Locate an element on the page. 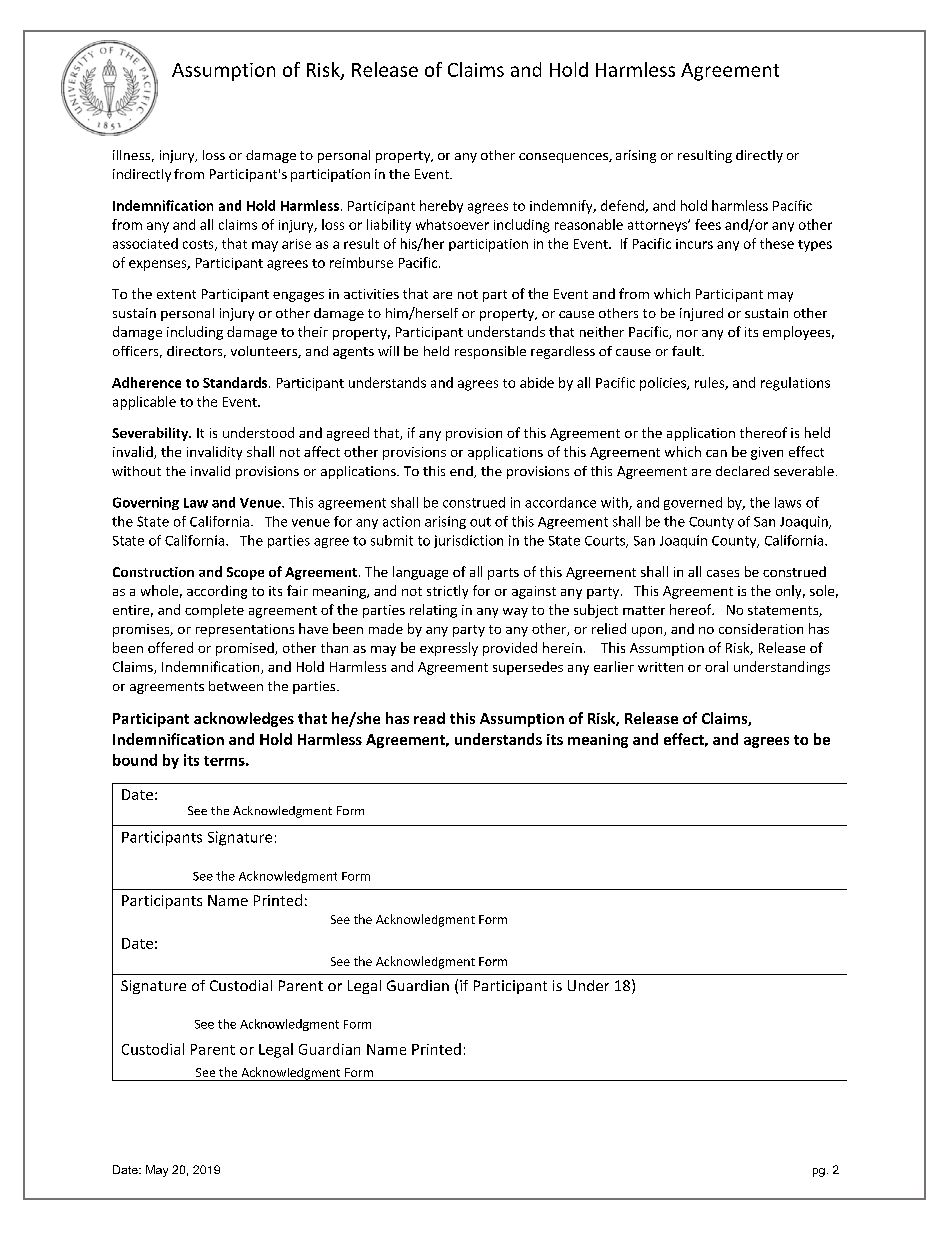 The image size is (952, 1233). representations is located at coordinates (245, 630).
